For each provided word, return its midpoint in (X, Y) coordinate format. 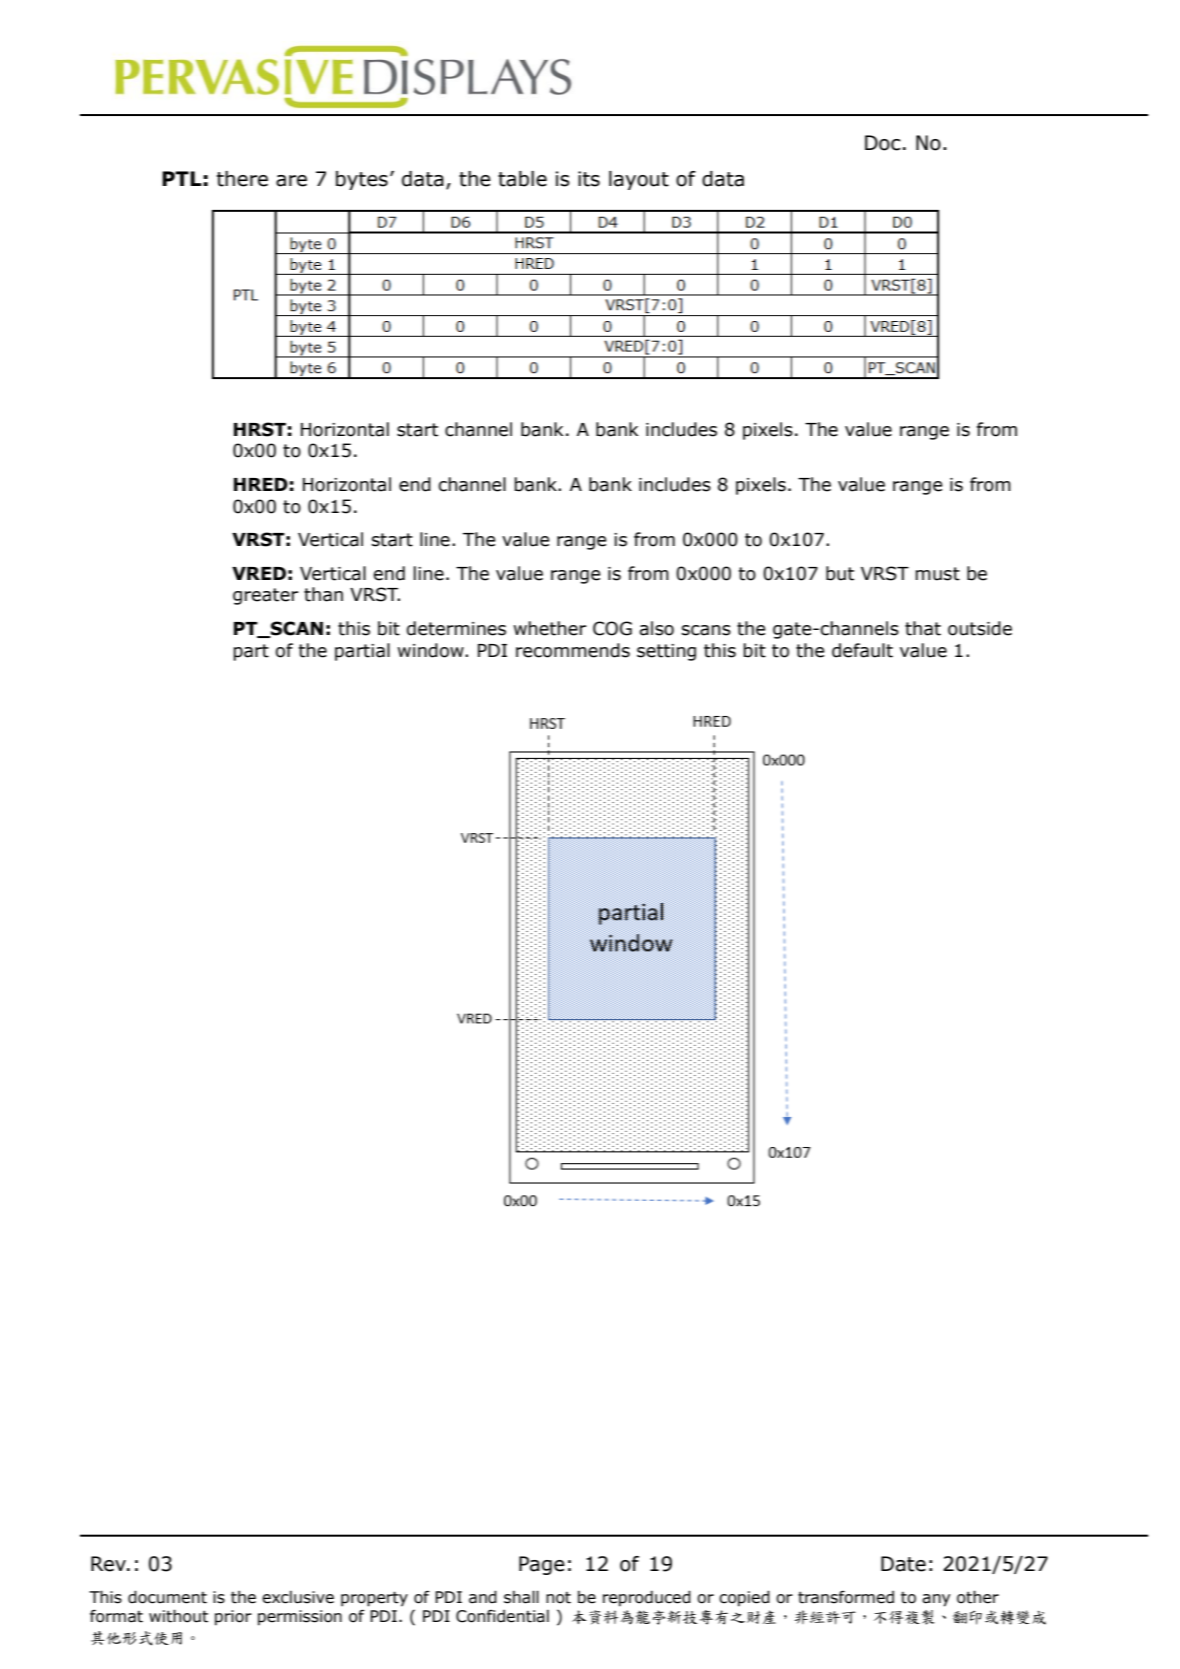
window (431, 650)
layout (639, 180)
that (923, 628)
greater (265, 596)
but (840, 573)
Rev (109, 1564)
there (242, 179)
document (167, 1597)
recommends (573, 650)
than (323, 594)
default (862, 650)
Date (903, 1564)
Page (542, 1565)
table (522, 179)
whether (549, 628)
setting (666, 652)
